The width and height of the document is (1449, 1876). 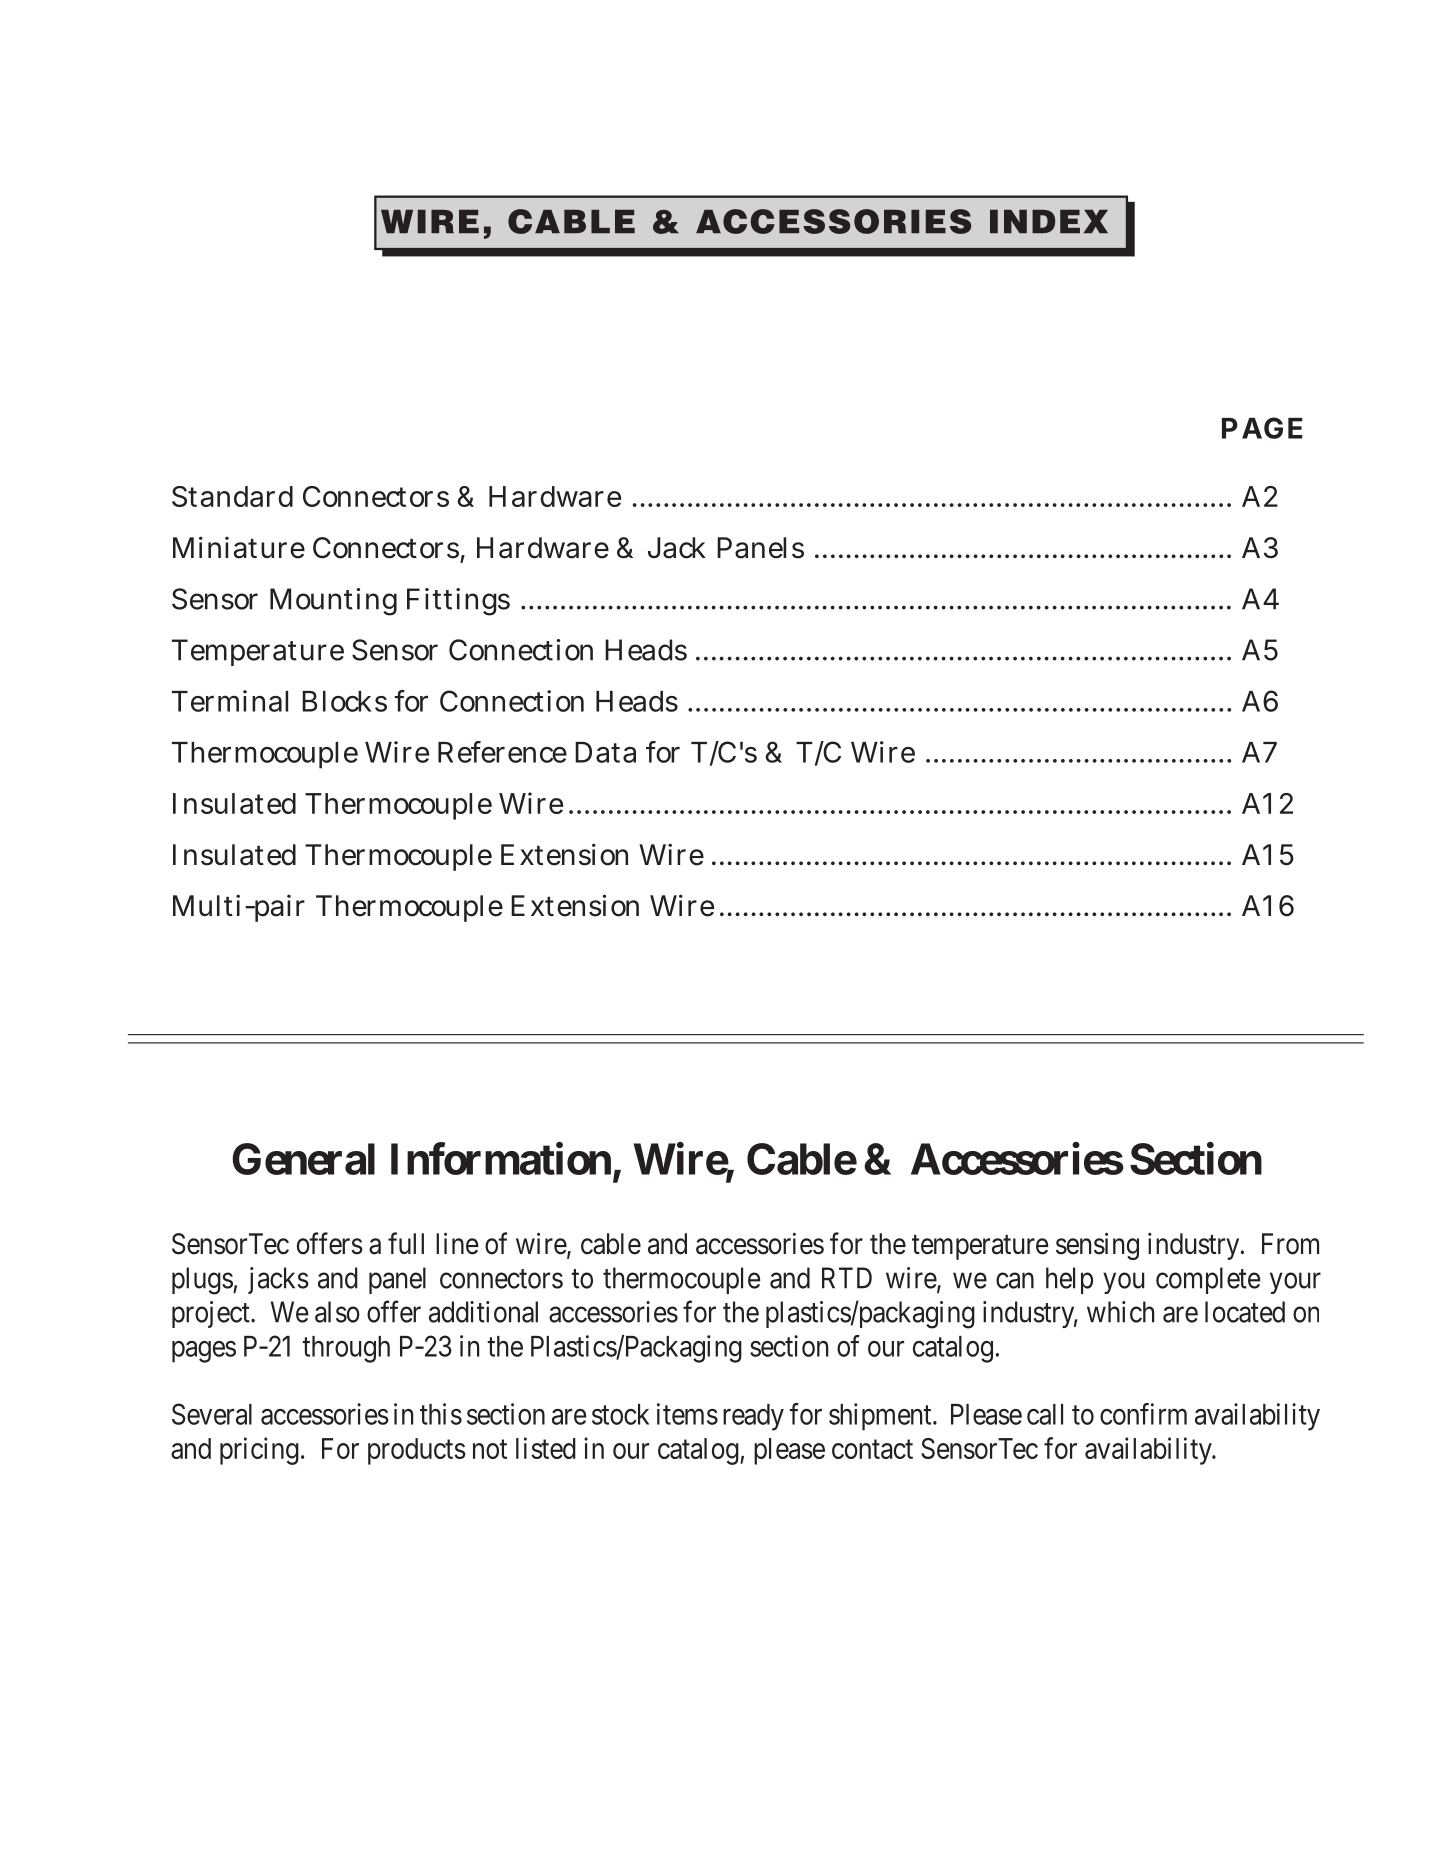 I want to click on Standard, so click(x=232, y=496).
